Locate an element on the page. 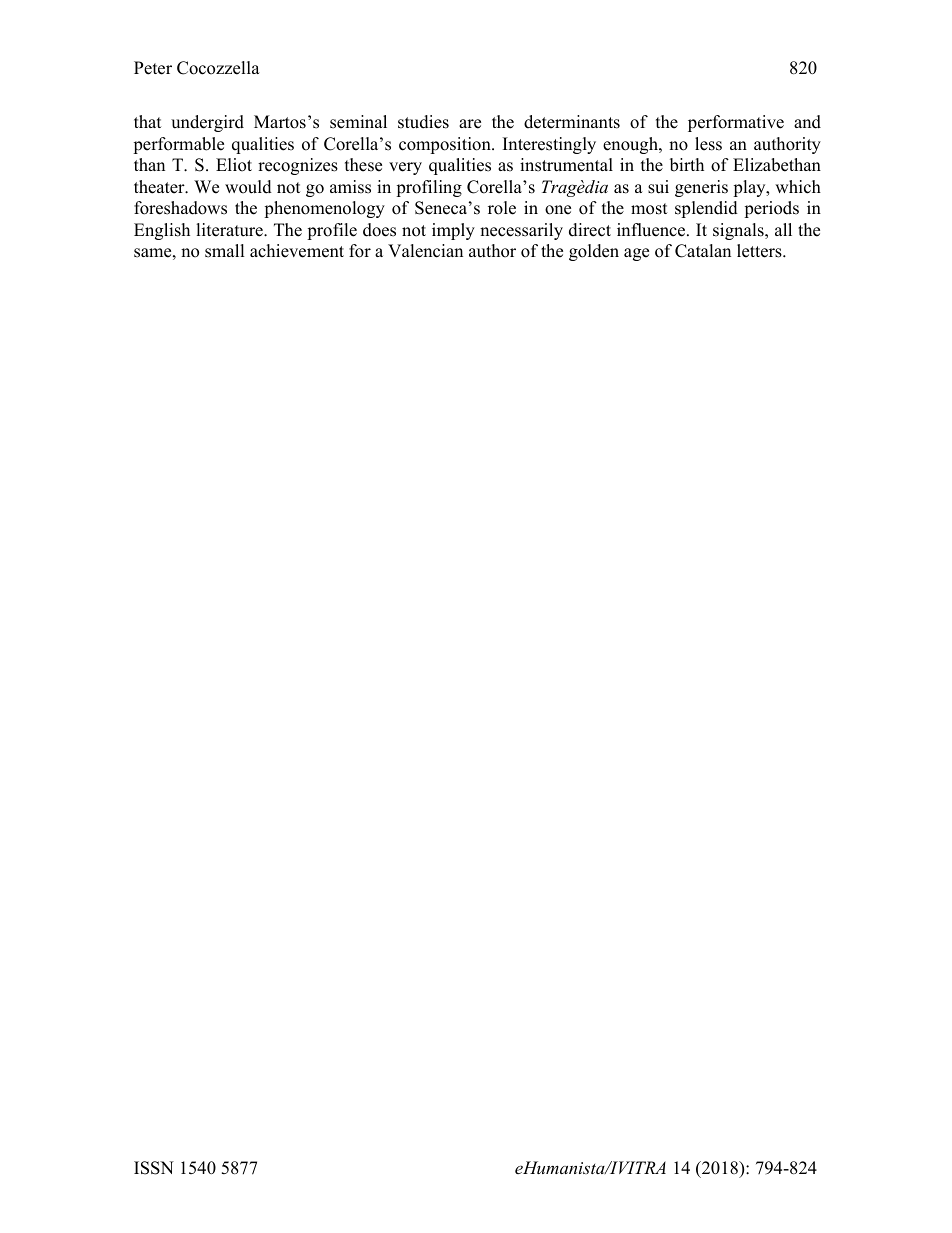 The image size is (952, 1233). ISSN is located at coordinates (154, 1168).
